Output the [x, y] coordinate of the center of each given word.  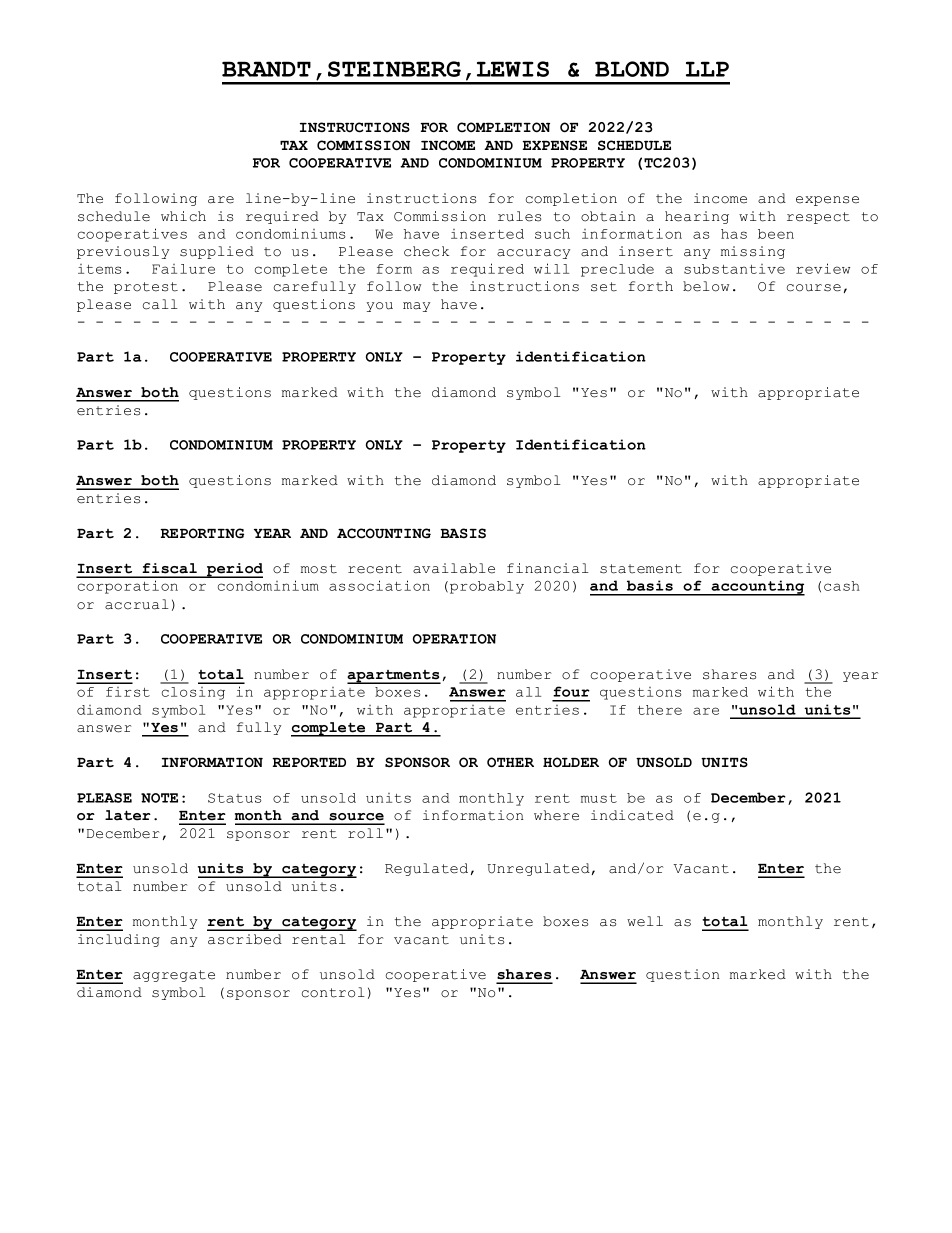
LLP [707, 69]
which [183, 216]
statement [641, 569]
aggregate [174, 976]
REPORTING [202, 533]
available [454, 568]
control [333, 992]
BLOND [632, 69]
